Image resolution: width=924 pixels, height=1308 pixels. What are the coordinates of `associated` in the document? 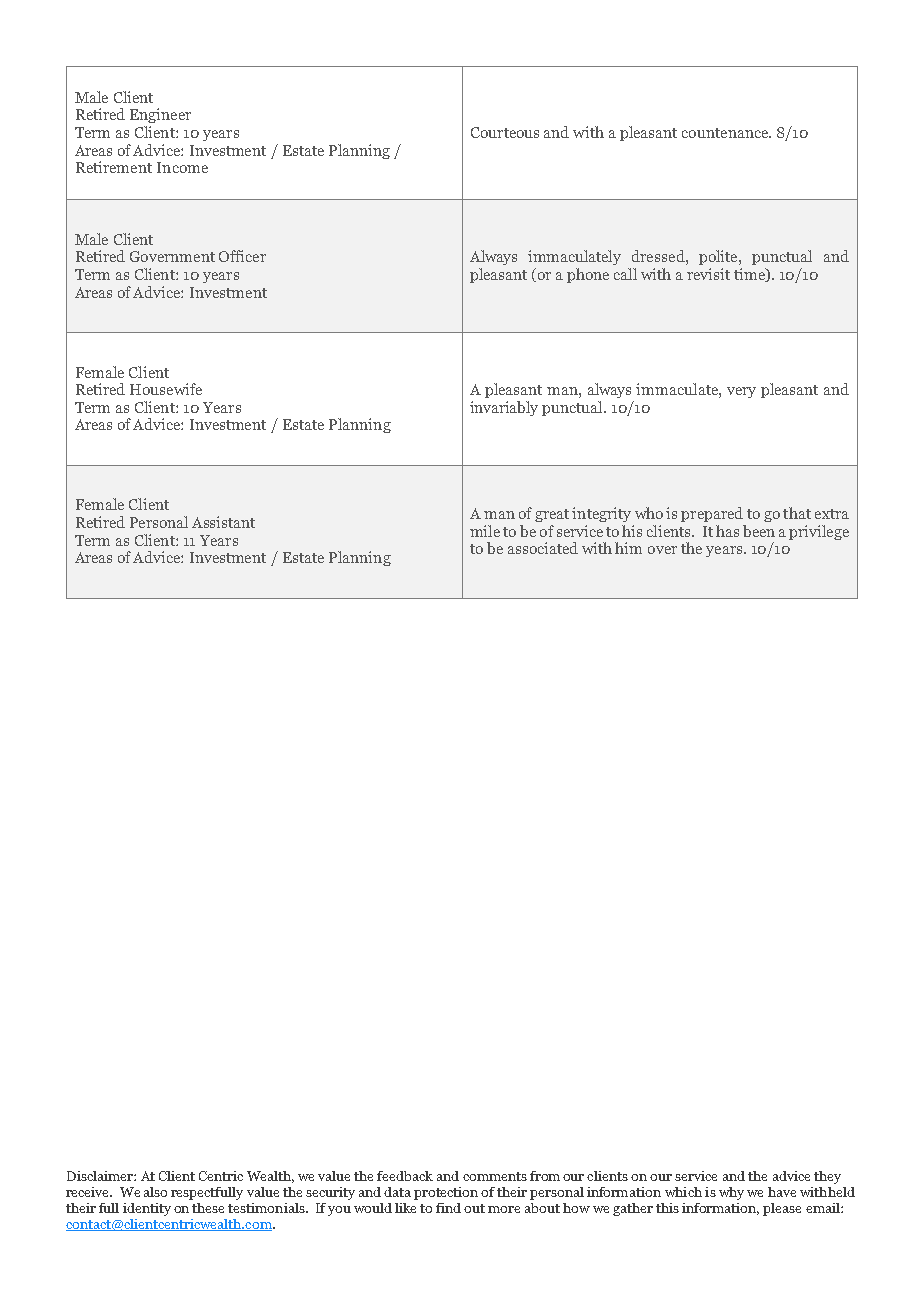 It's located at (543, 548).
